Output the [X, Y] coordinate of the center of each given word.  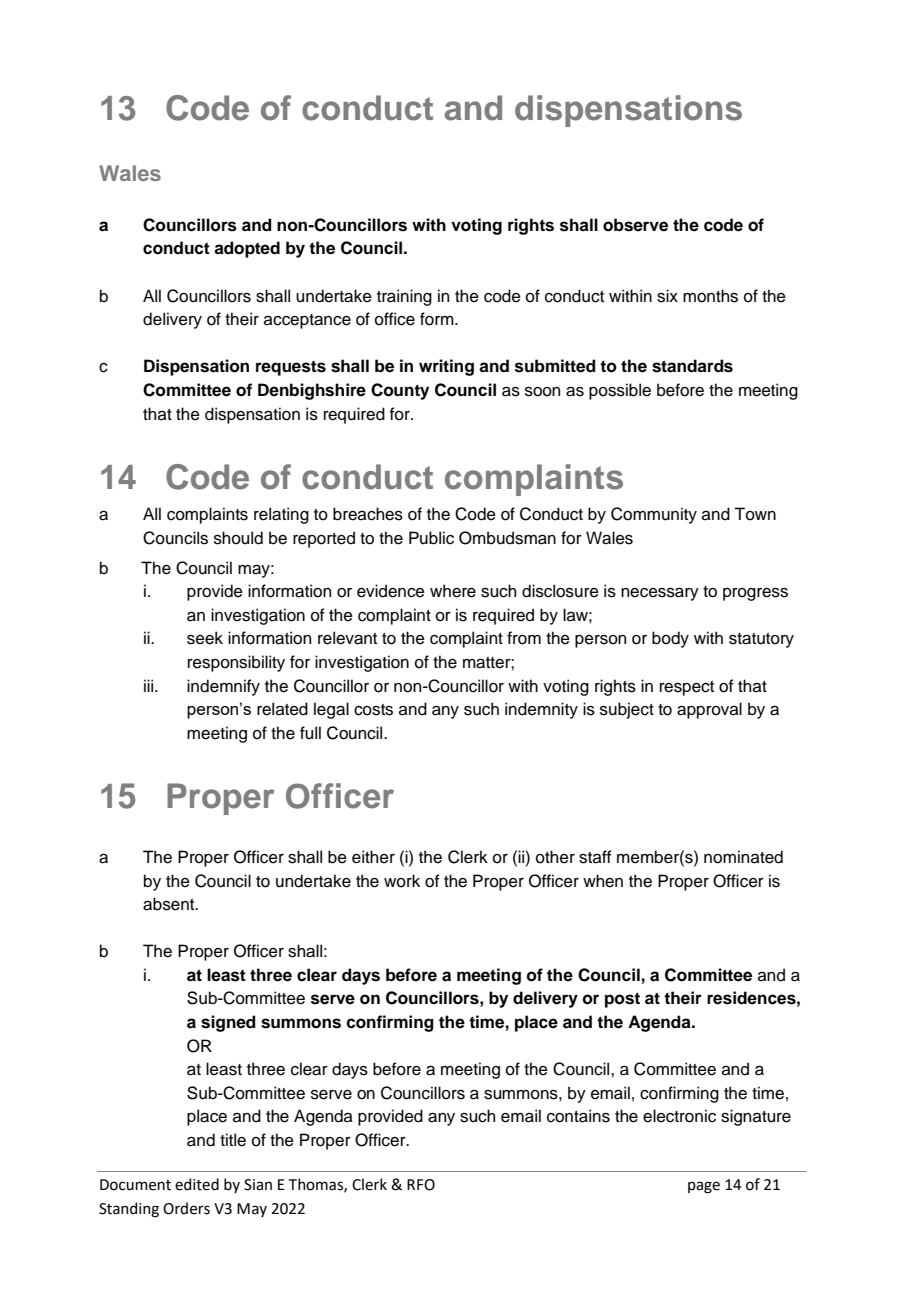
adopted [247, 249]
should [238, 538]
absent [170, 904]
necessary [660, 594]
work [402, 881]
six [667, 296]
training [404, 297]
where [453, 591]
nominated [743, 857]
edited [197, 1184]
